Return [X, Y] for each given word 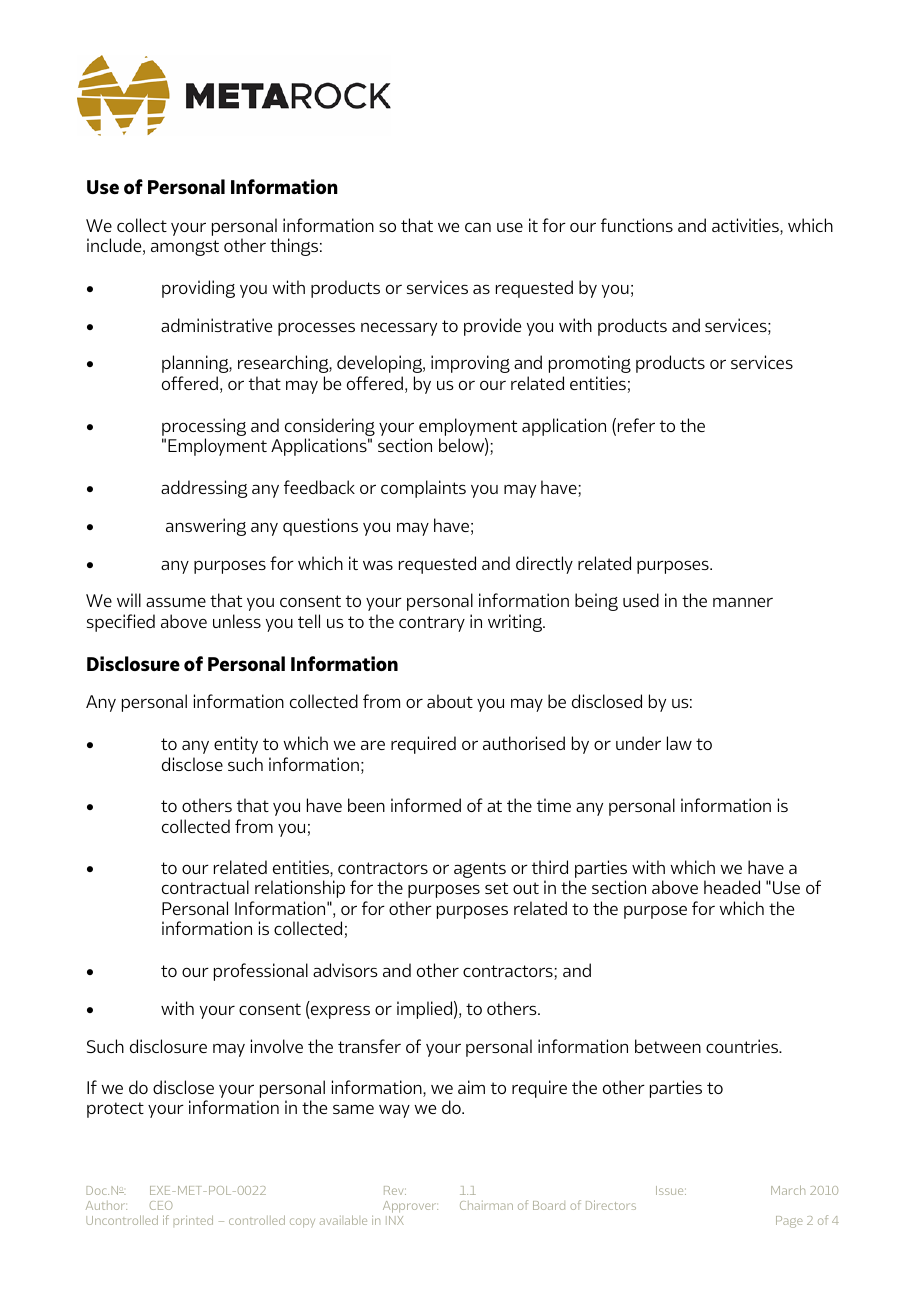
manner [743, 602]
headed [732, 887]
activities [746, 226]
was [378, 565]
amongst [185, 248]
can [478, 227]
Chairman [486, 1205]
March [788, 1190]
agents [480, 870]
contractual [205, 887]
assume [176, 602]
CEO [161, 1205]
